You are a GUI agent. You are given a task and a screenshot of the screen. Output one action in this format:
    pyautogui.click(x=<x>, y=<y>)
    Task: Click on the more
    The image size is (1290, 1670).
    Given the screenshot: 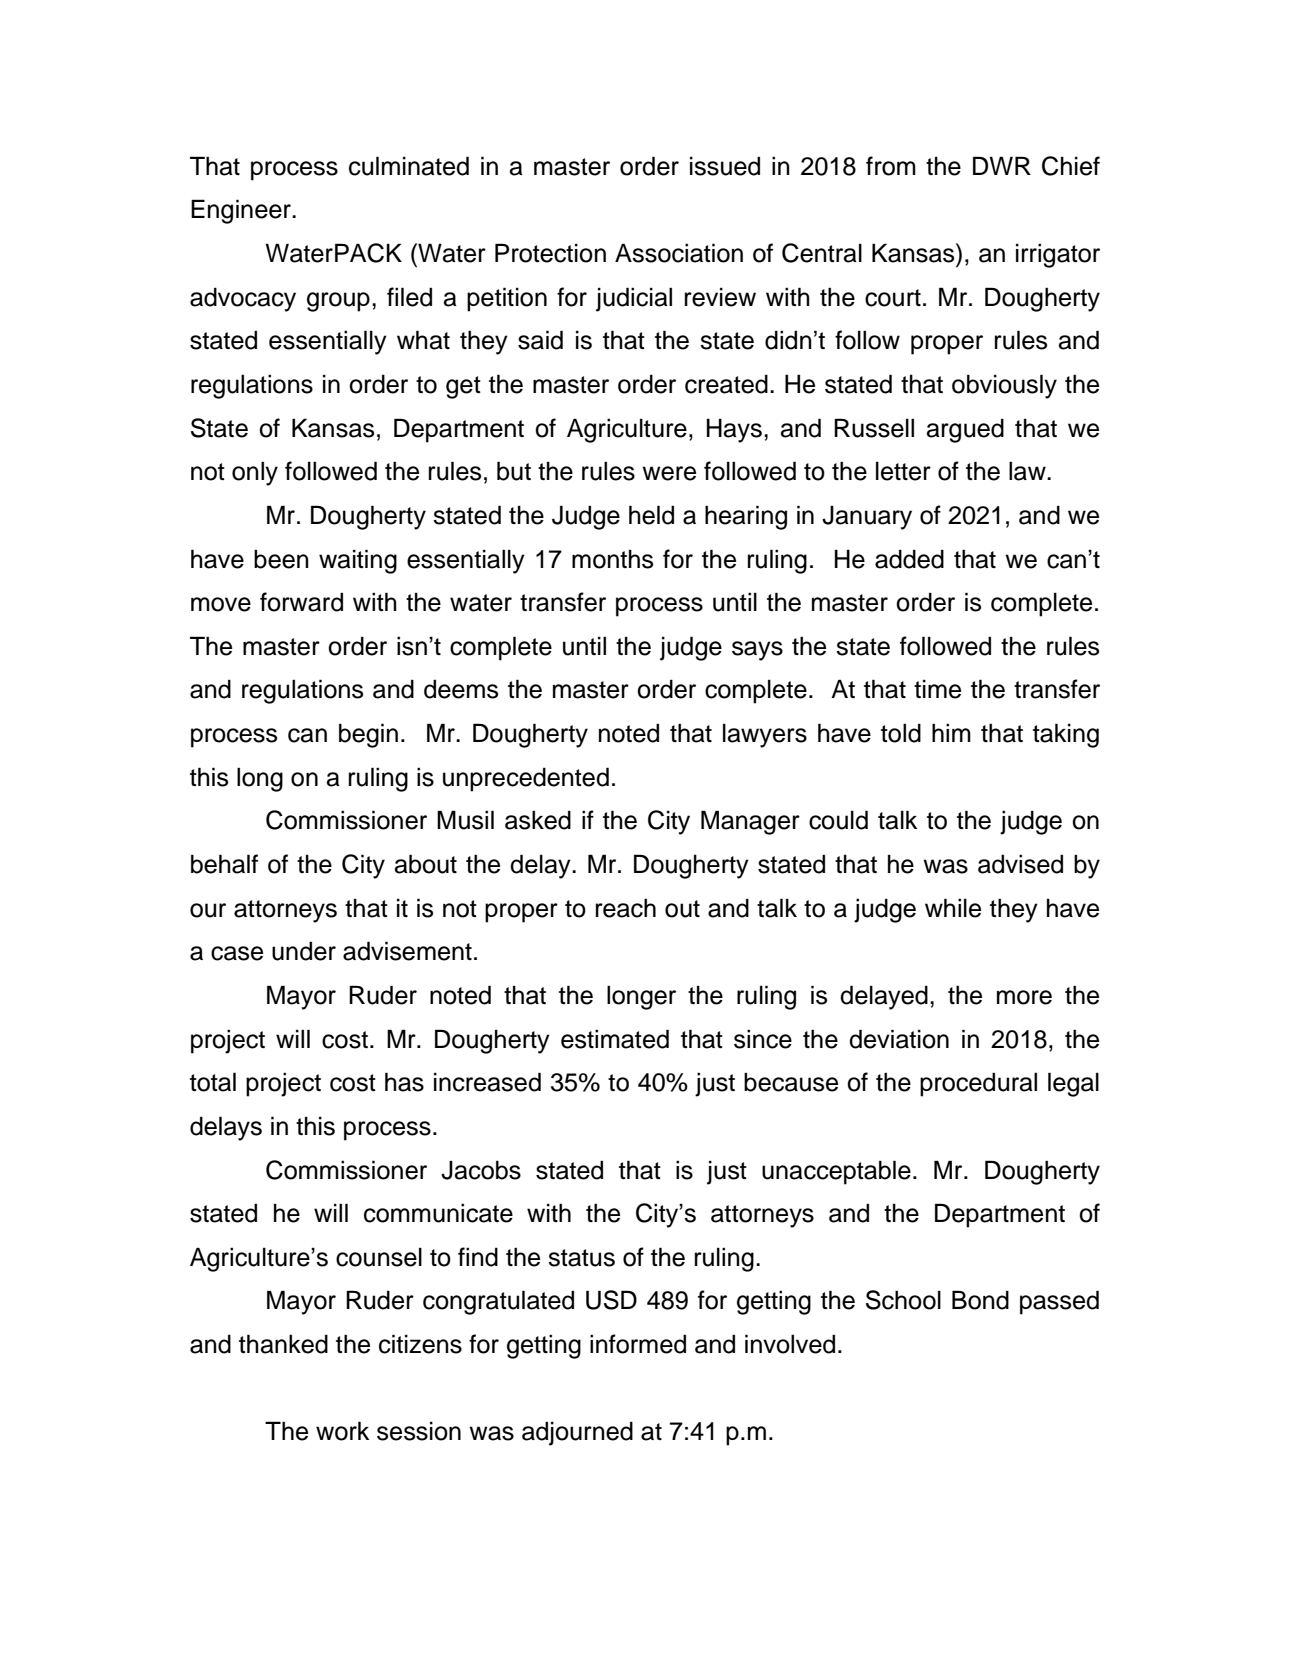 What is the action you would take?
    pyautogui.click(x=1024, y=997)
